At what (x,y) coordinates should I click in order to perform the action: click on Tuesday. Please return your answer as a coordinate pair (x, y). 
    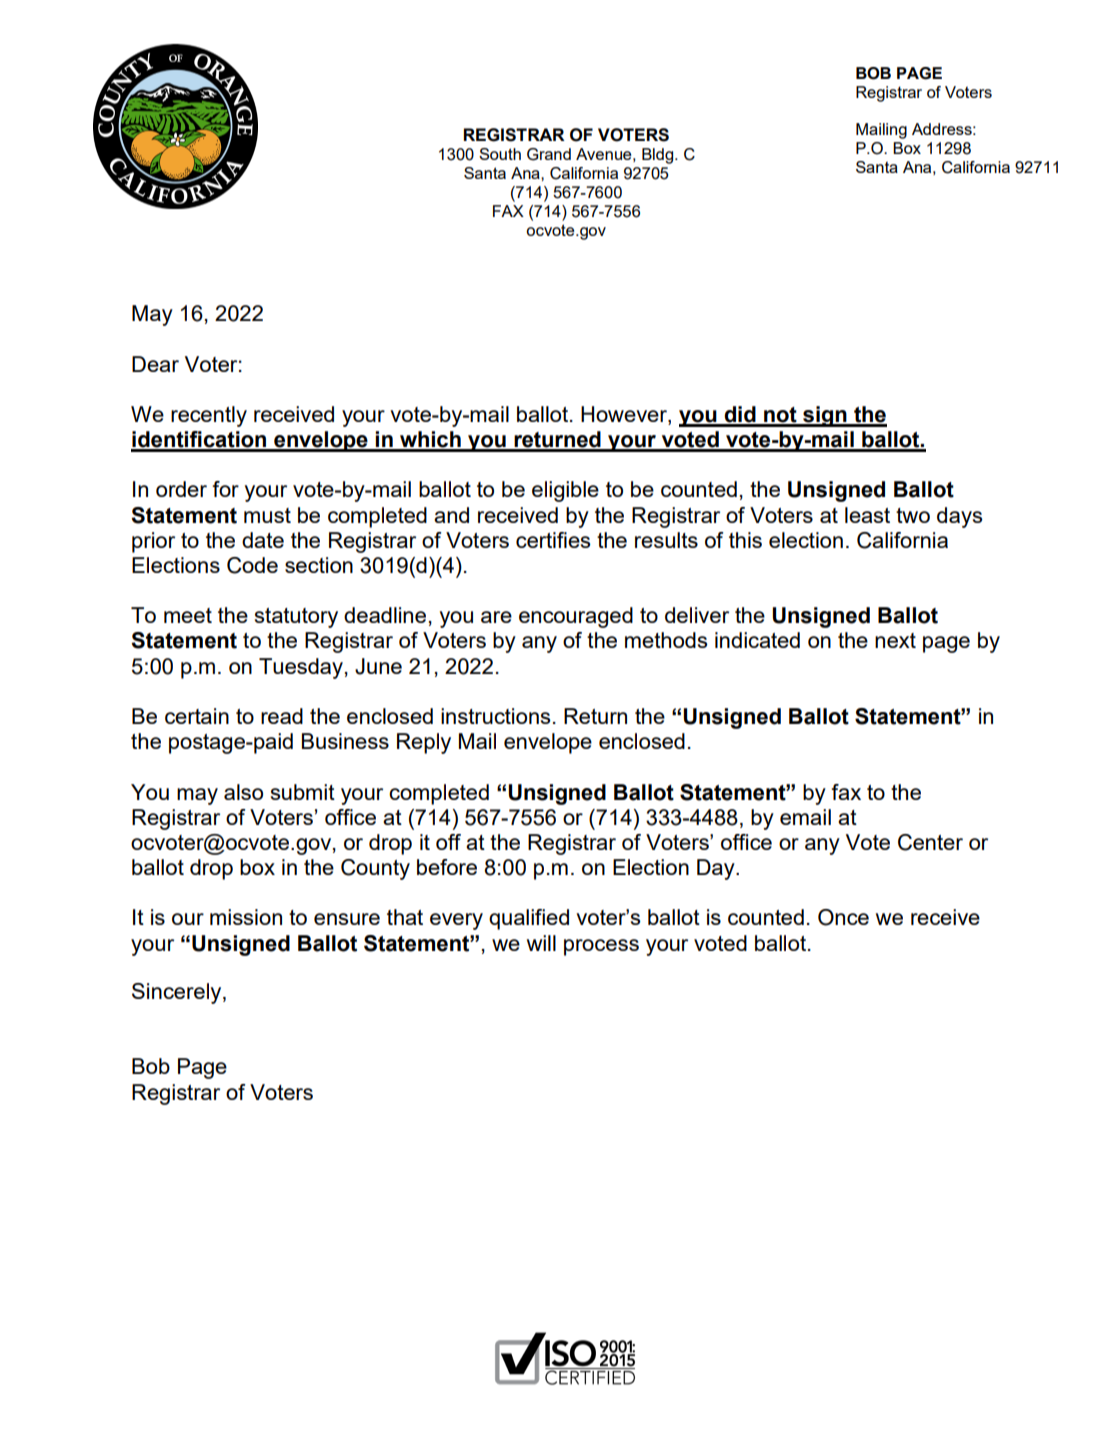
    Looking at the image, I should click on (301, 668).
